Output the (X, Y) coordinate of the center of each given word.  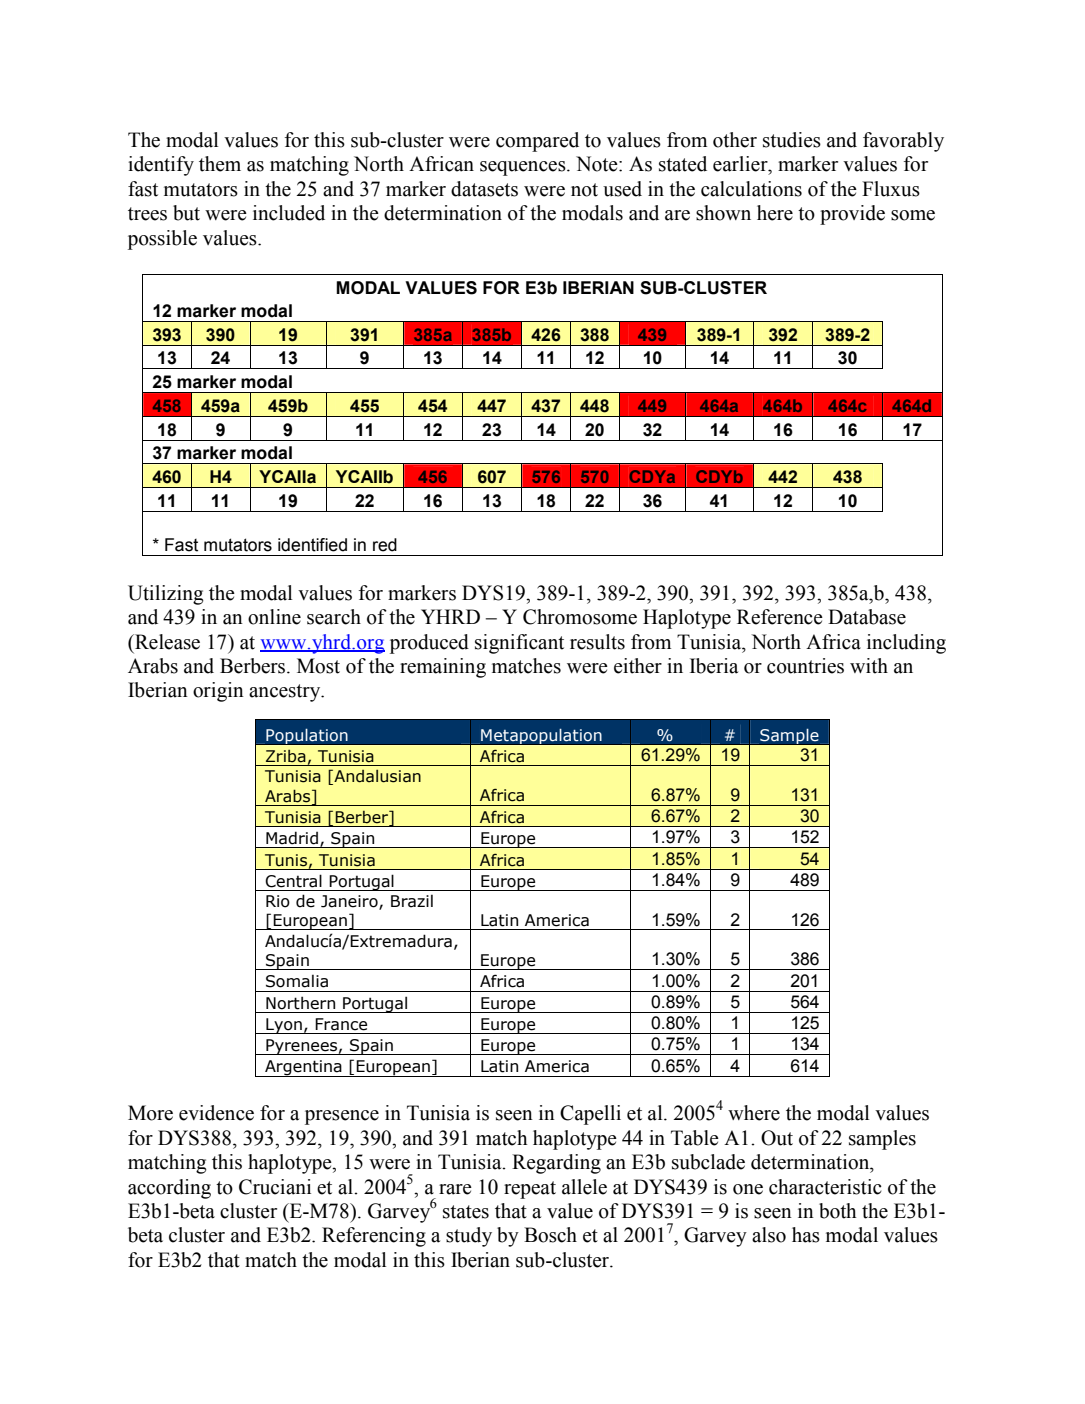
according (169, 1189)
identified (312, 545)
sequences (524, 168)
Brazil (412, 901)
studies (792, 140)
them (220, 164)
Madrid (292, 838)
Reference (780, 617)
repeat (530, 1190)
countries (805, 666)
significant (519, 644)
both (838, 1211)
